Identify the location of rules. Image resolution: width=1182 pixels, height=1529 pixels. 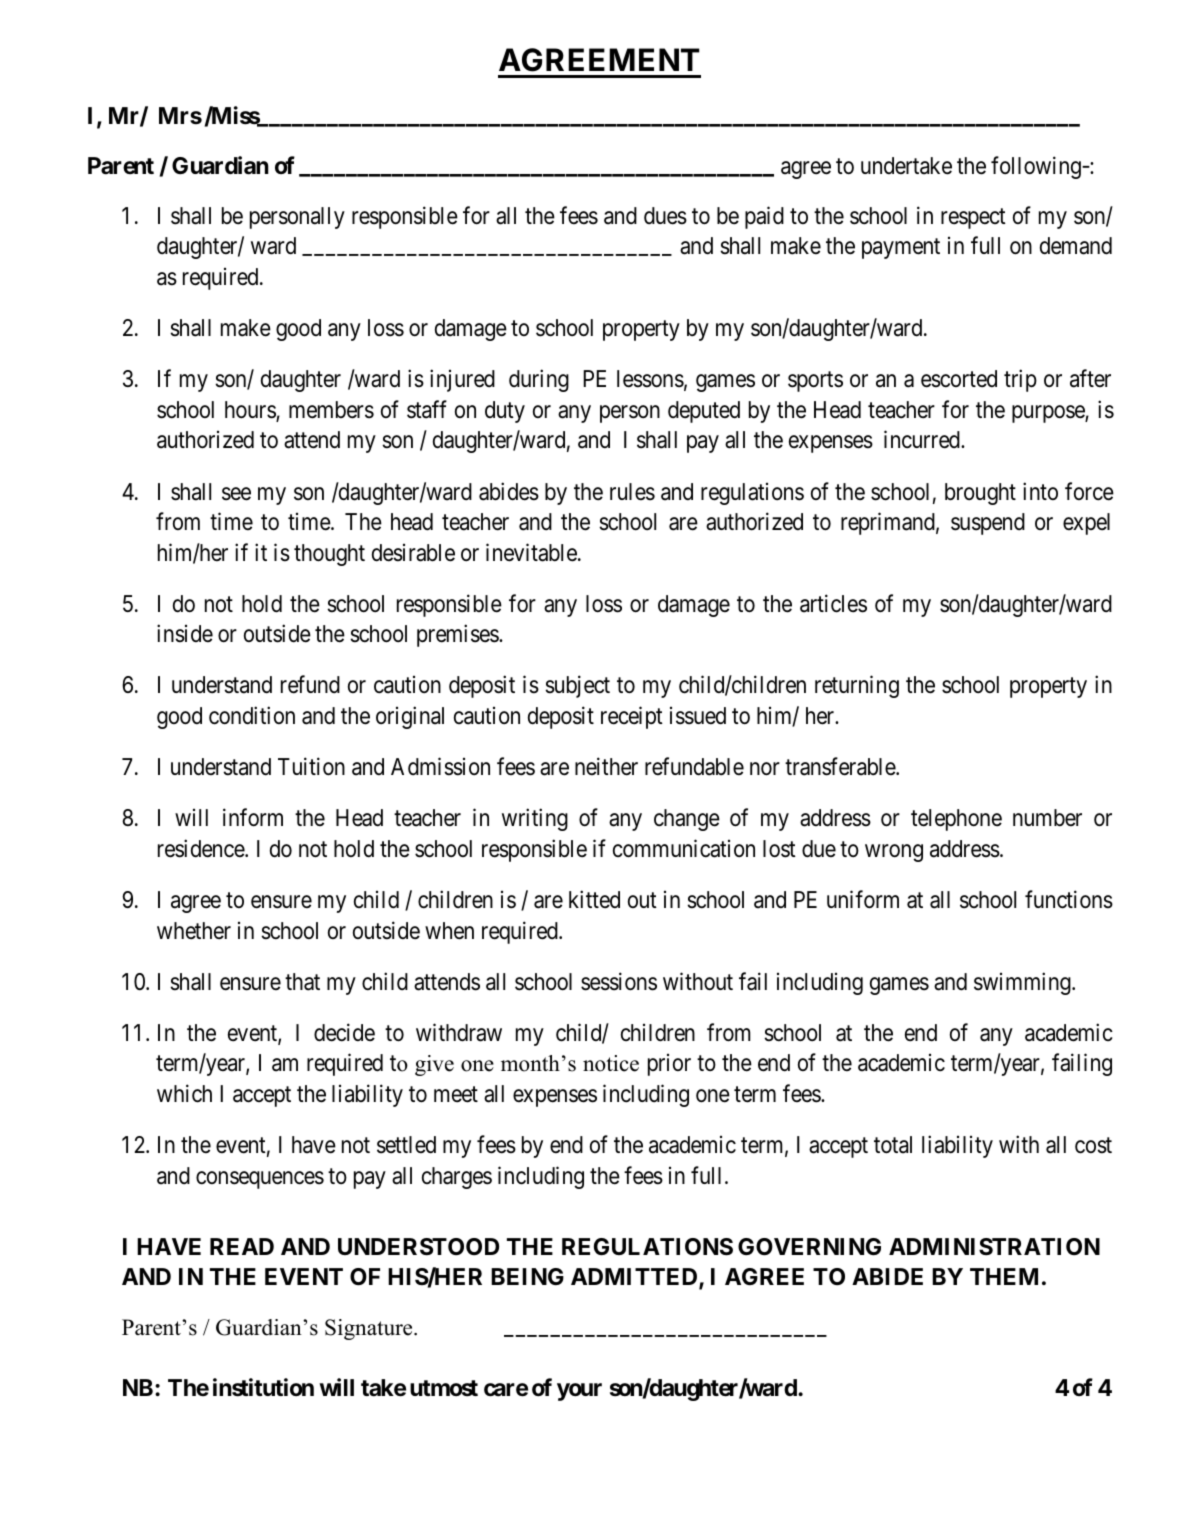
(632, 492).
